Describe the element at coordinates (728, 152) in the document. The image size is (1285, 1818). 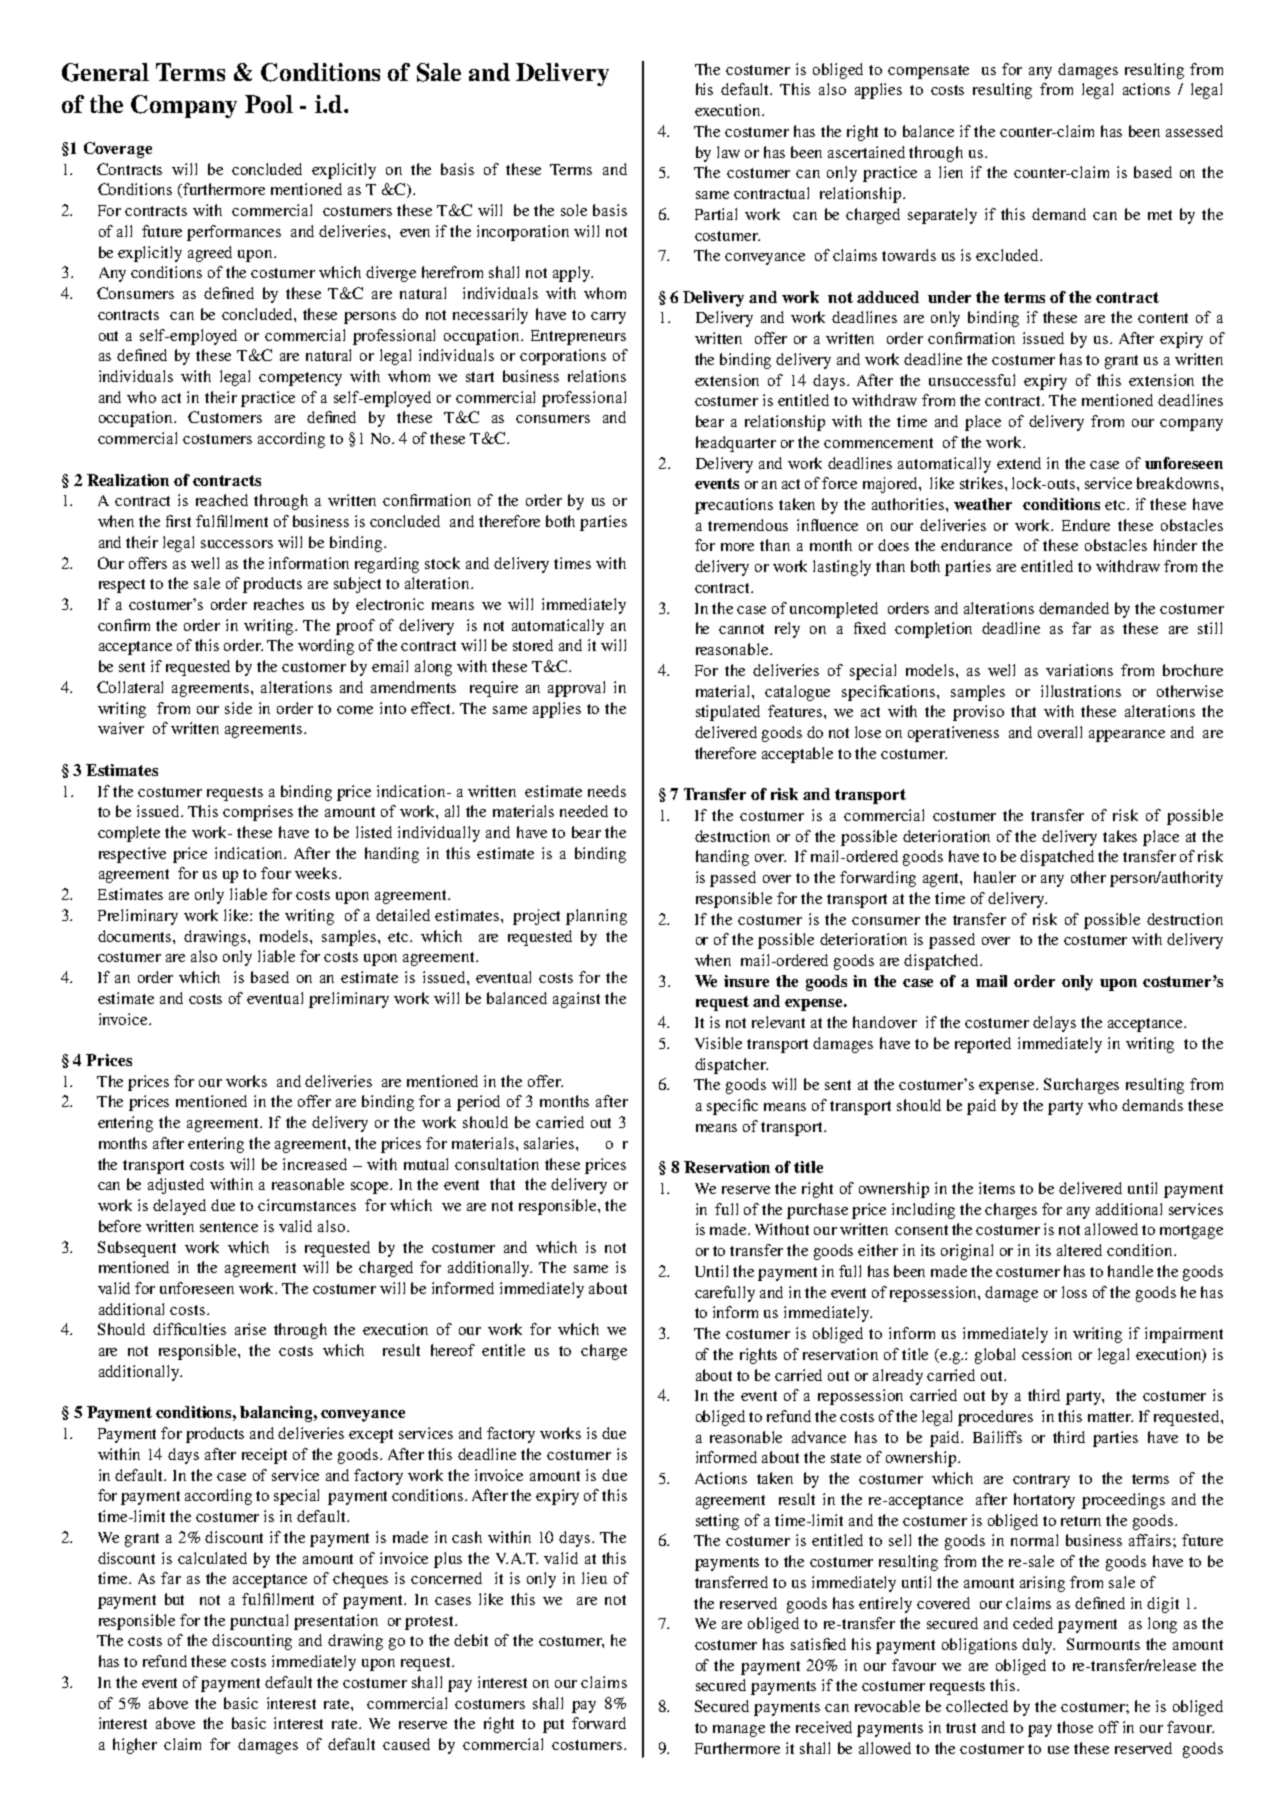
I see `law` at that location.
